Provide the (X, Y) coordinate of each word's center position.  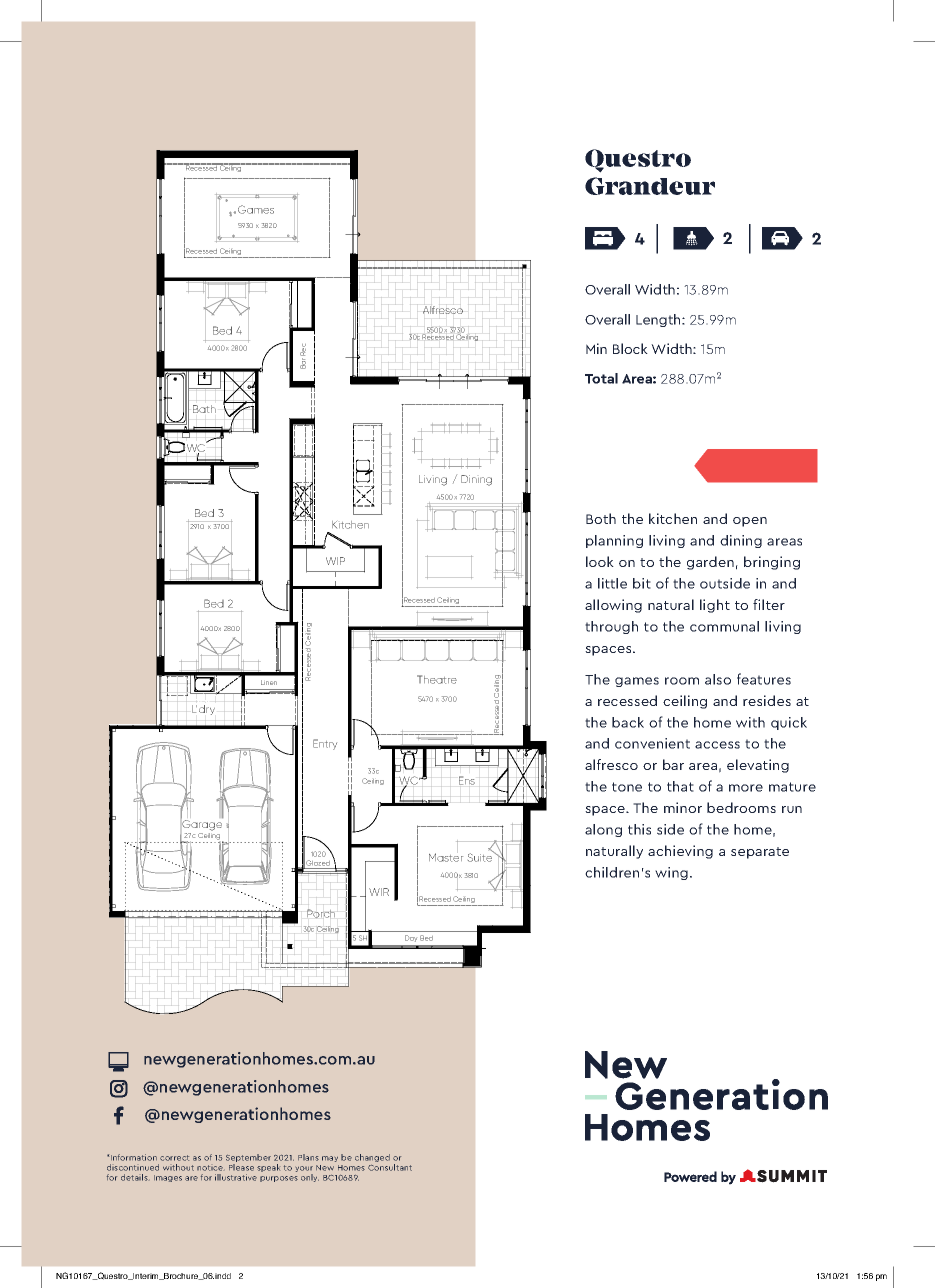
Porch (321, 913)
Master (446, 857)
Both (601, 518)
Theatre (437, 679)
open (750, 522)
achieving (680, 852)
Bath (204, 409)
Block (630, 348)
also (718, 679)
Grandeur (650, 186)
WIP (335, 561)
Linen (269, 682)
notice (210, 1168)
